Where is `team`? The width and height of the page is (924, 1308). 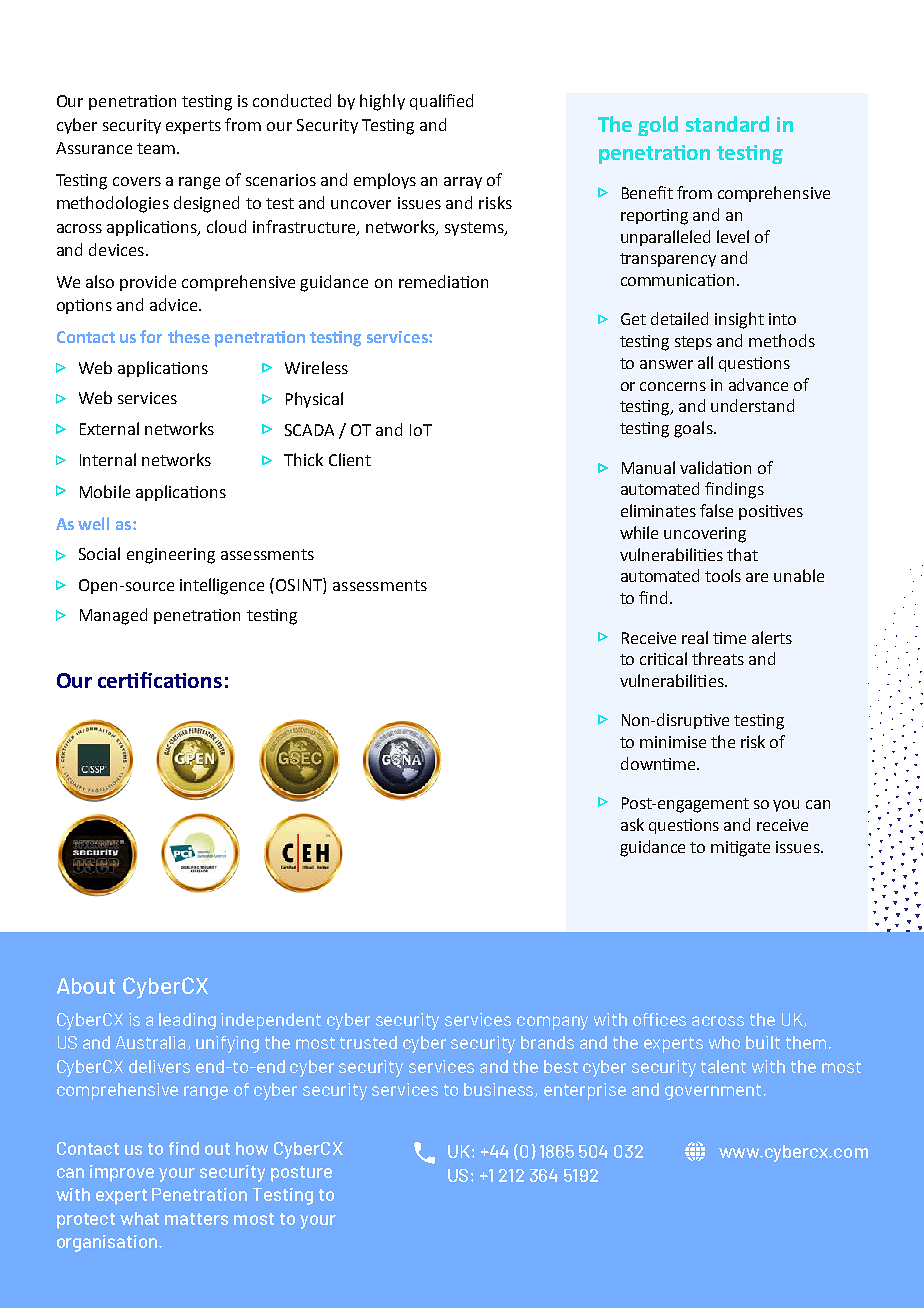
team is located at coordinates (156, 148).
